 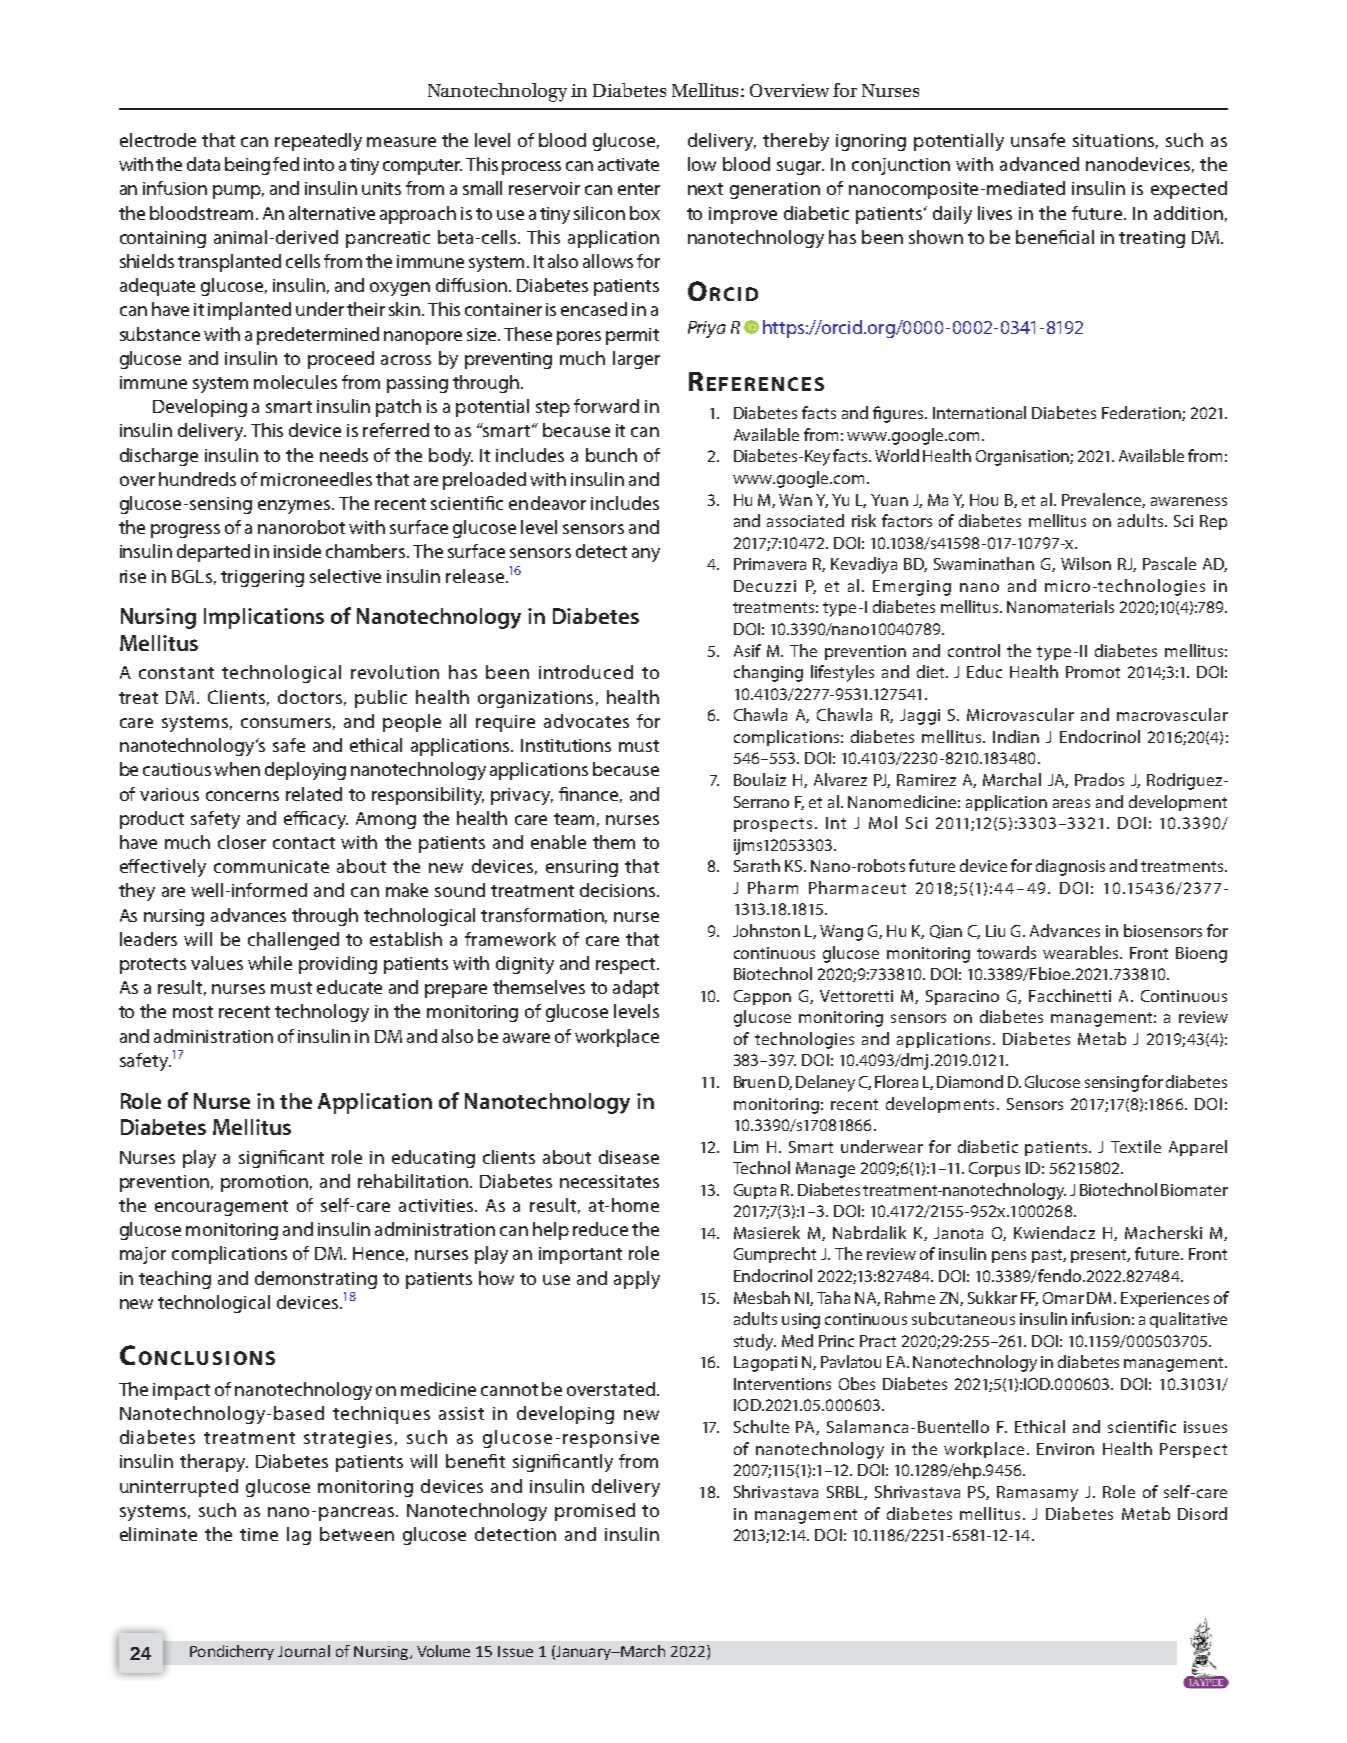 I want to click on advanced, so click(x=1039, y=164).
